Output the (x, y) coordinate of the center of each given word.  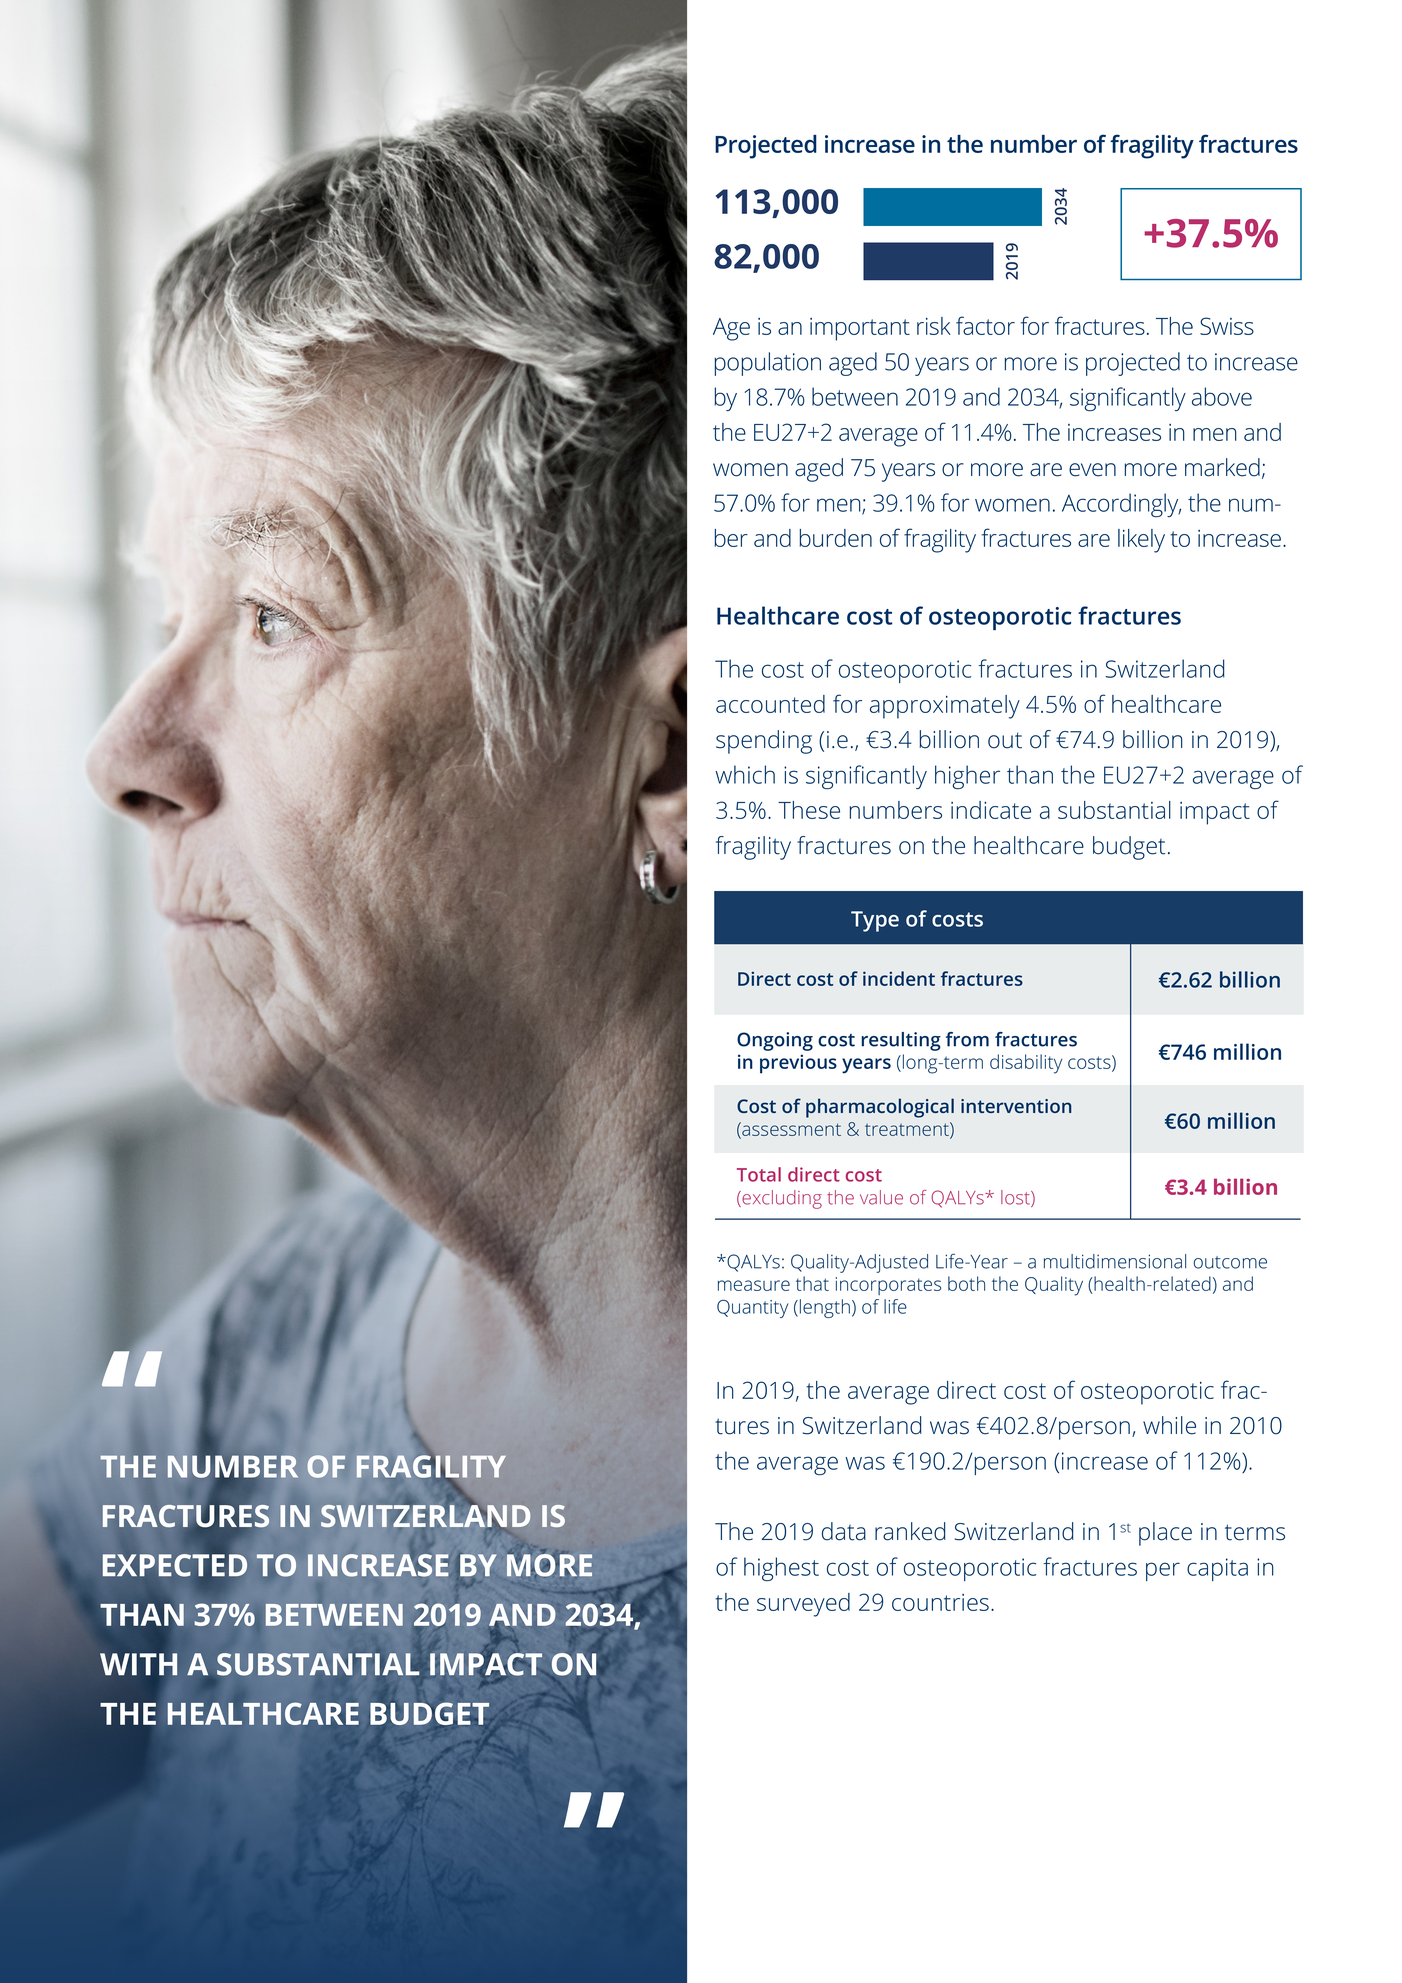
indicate (991, 810)
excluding (781, 1199)
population (768, 364)
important (860, 329)
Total (759, 1174)
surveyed (803, 1605)
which (745, 774)
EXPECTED (174, 1565)
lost (1016, 1198)
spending (764, 742)
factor (985, 325)
